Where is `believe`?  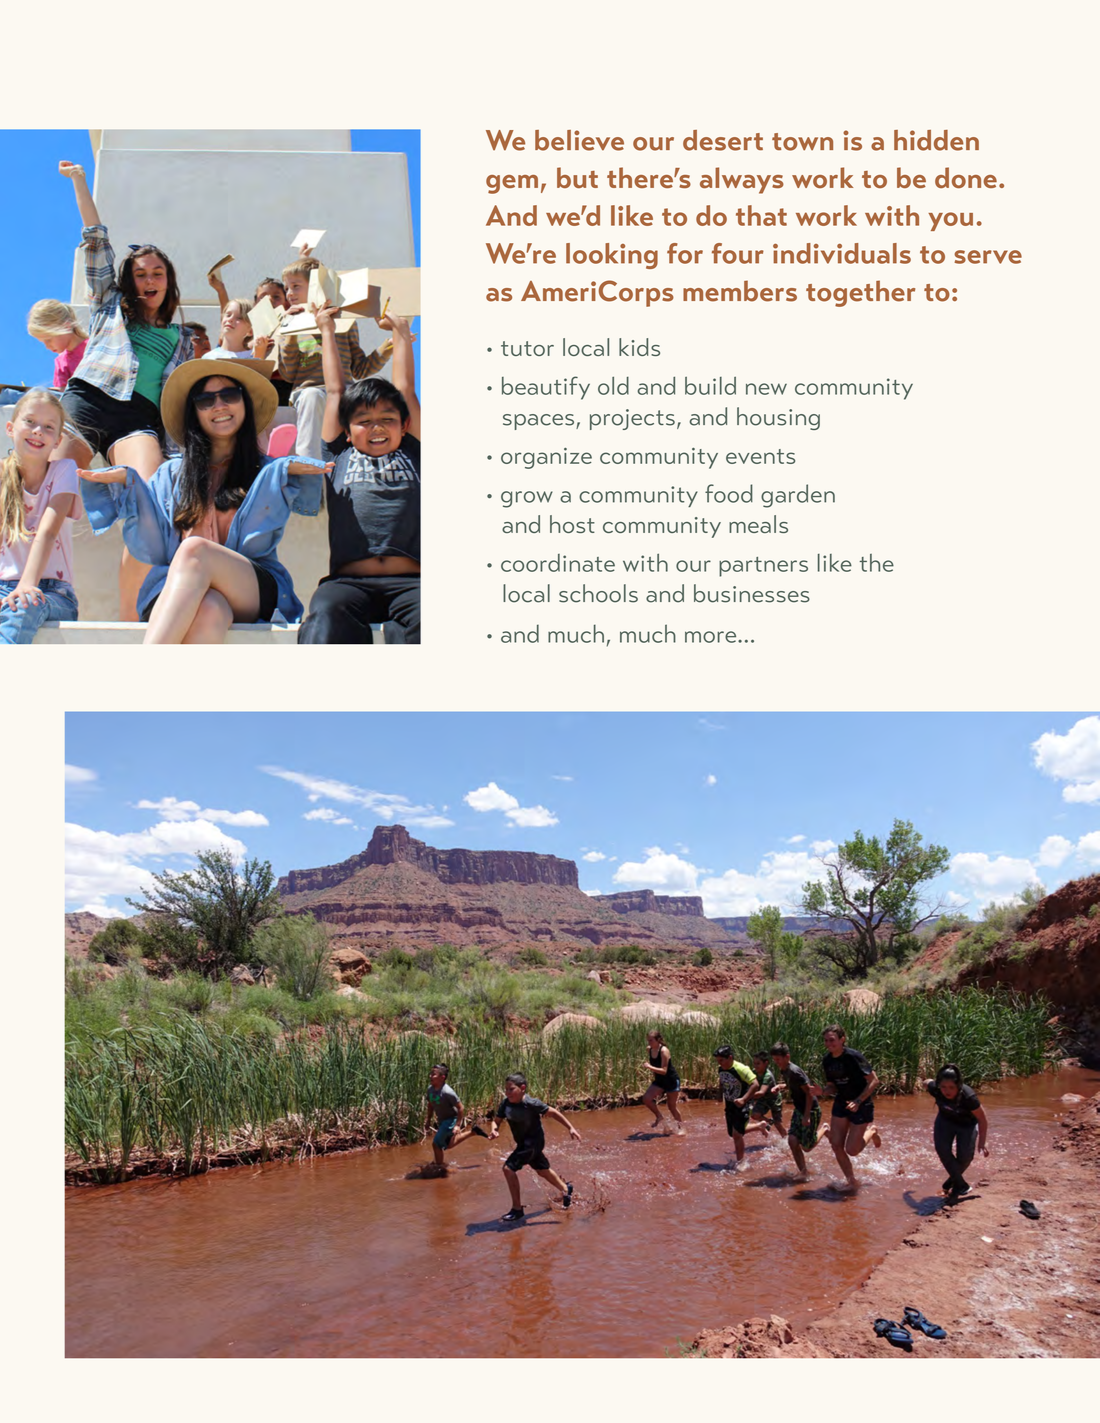 believe is located at coordinates (579, 140).
